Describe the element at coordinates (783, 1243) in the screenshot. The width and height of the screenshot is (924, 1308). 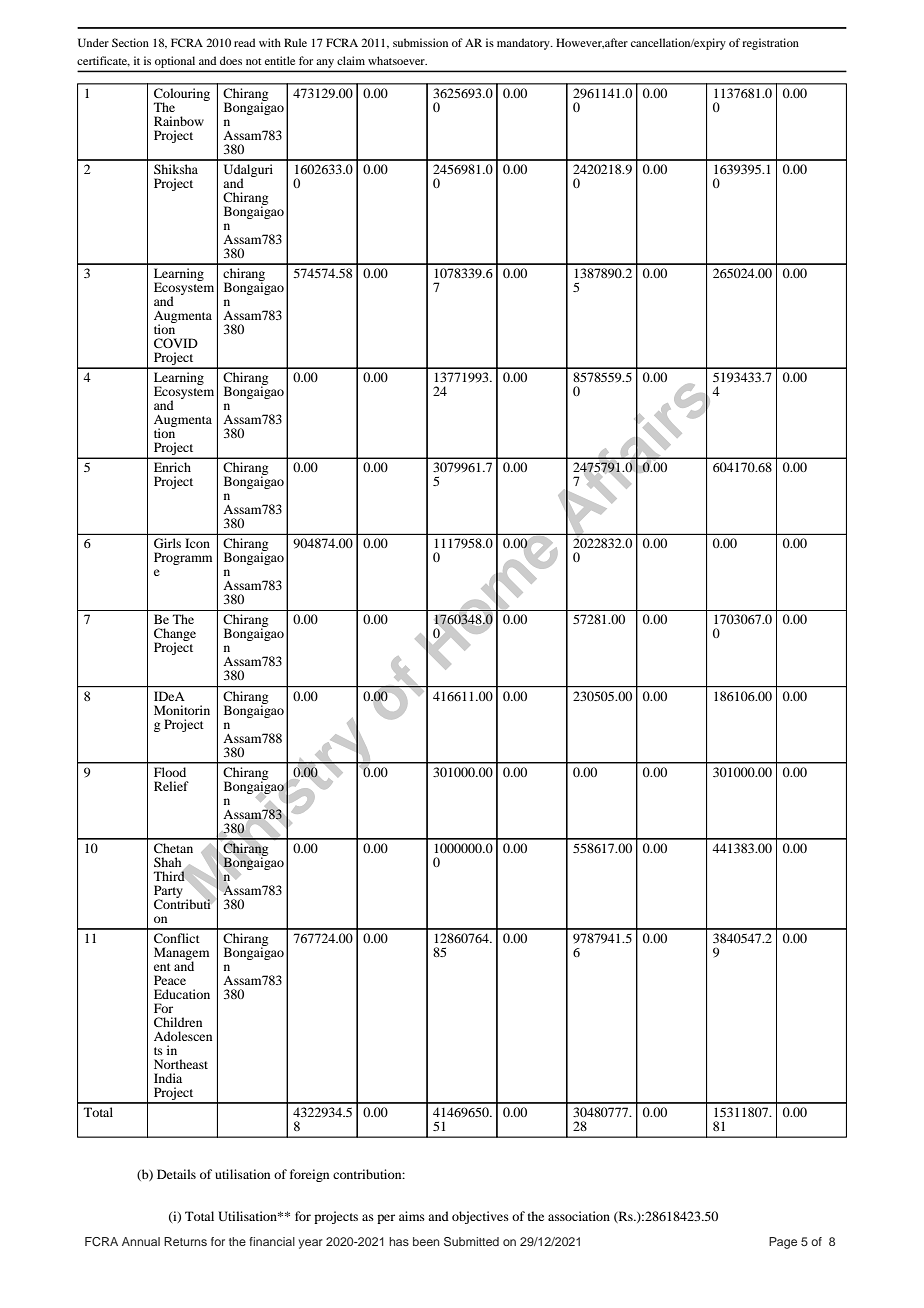
I see `Page` at that location.
